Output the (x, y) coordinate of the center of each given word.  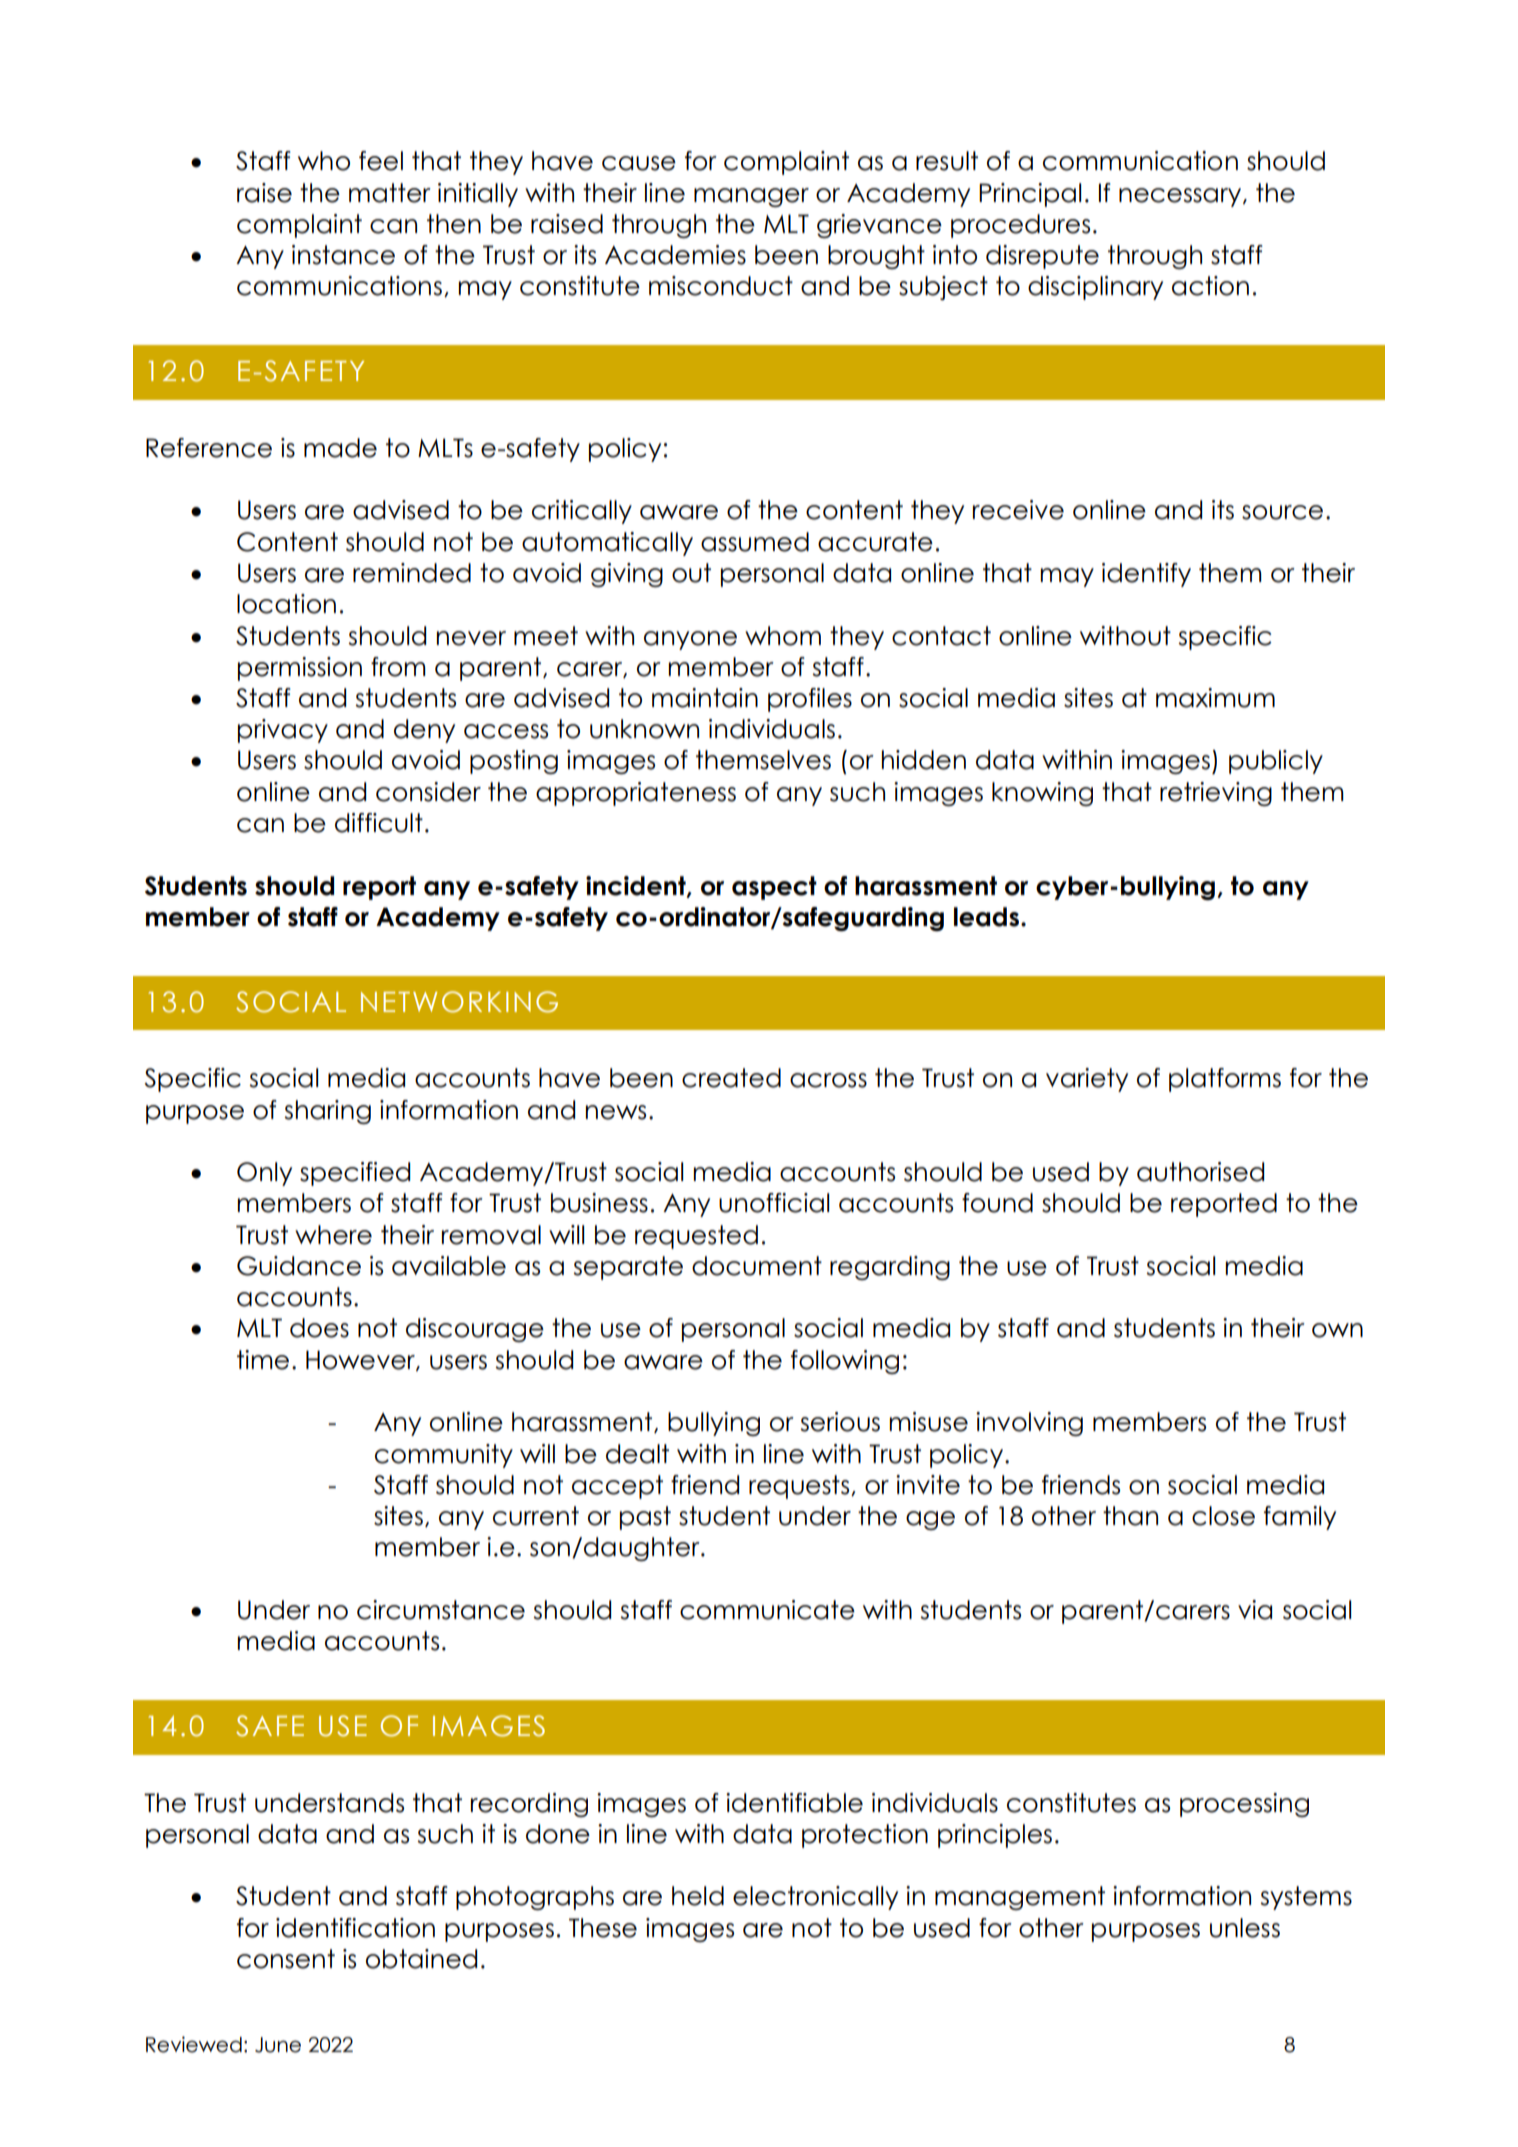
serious (840, 1422)
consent (286, 1959)
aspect (774, 888)
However (361, 1360)
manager (751, 197)
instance (343, 255)
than (1130, 1516)
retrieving (1216, 794)
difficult (379, 823)
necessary (1180, 197)
